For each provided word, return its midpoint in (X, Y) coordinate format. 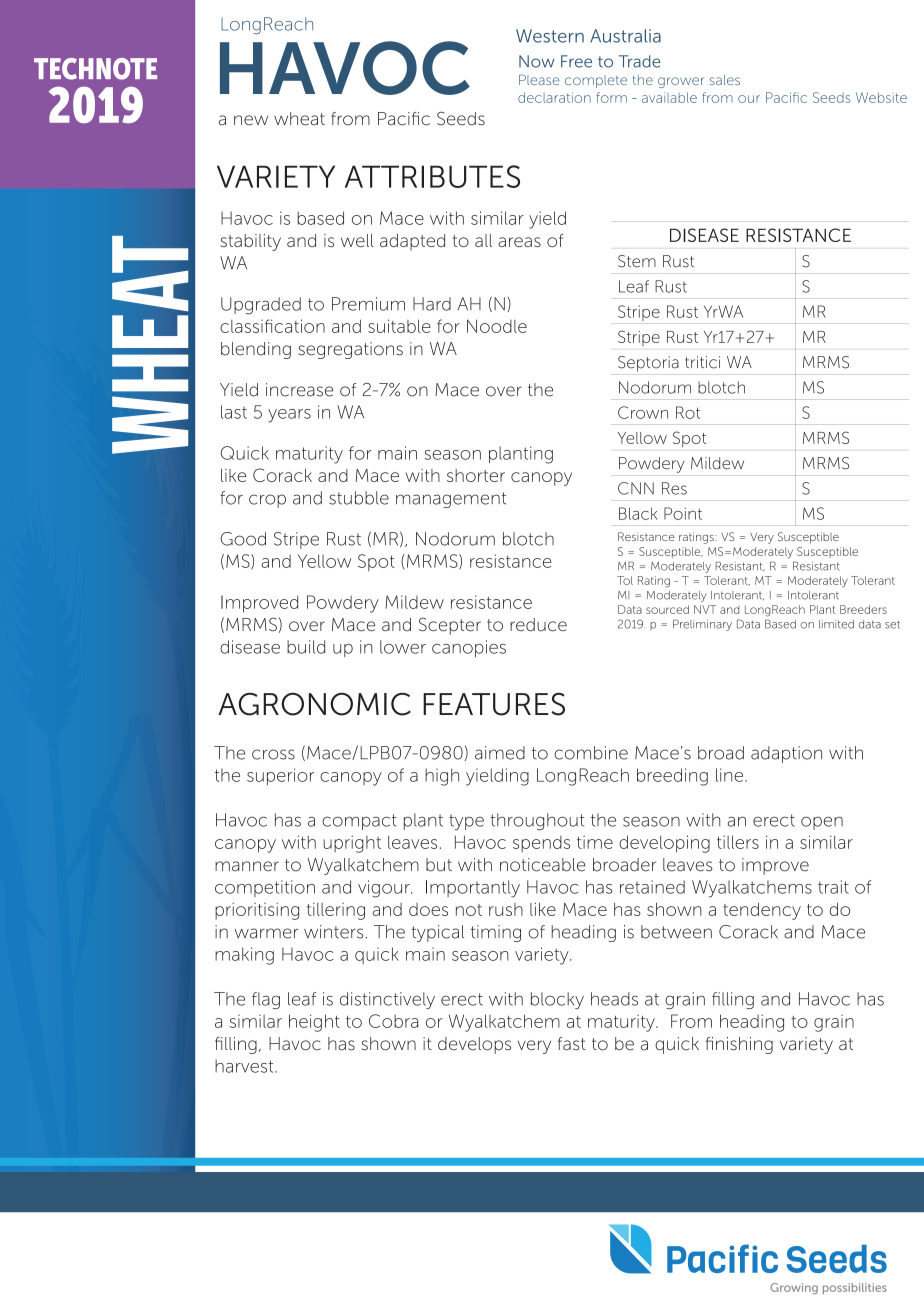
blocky (557, 1000)
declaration (554, 97)
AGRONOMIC (314, 704)
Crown (643, 412)
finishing (739, 1045)
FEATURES (494, 704)
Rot (688, 412)
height (314, 1023)
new (251, 120)
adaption (786, 754)
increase (299, 390)
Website (881, 97)
